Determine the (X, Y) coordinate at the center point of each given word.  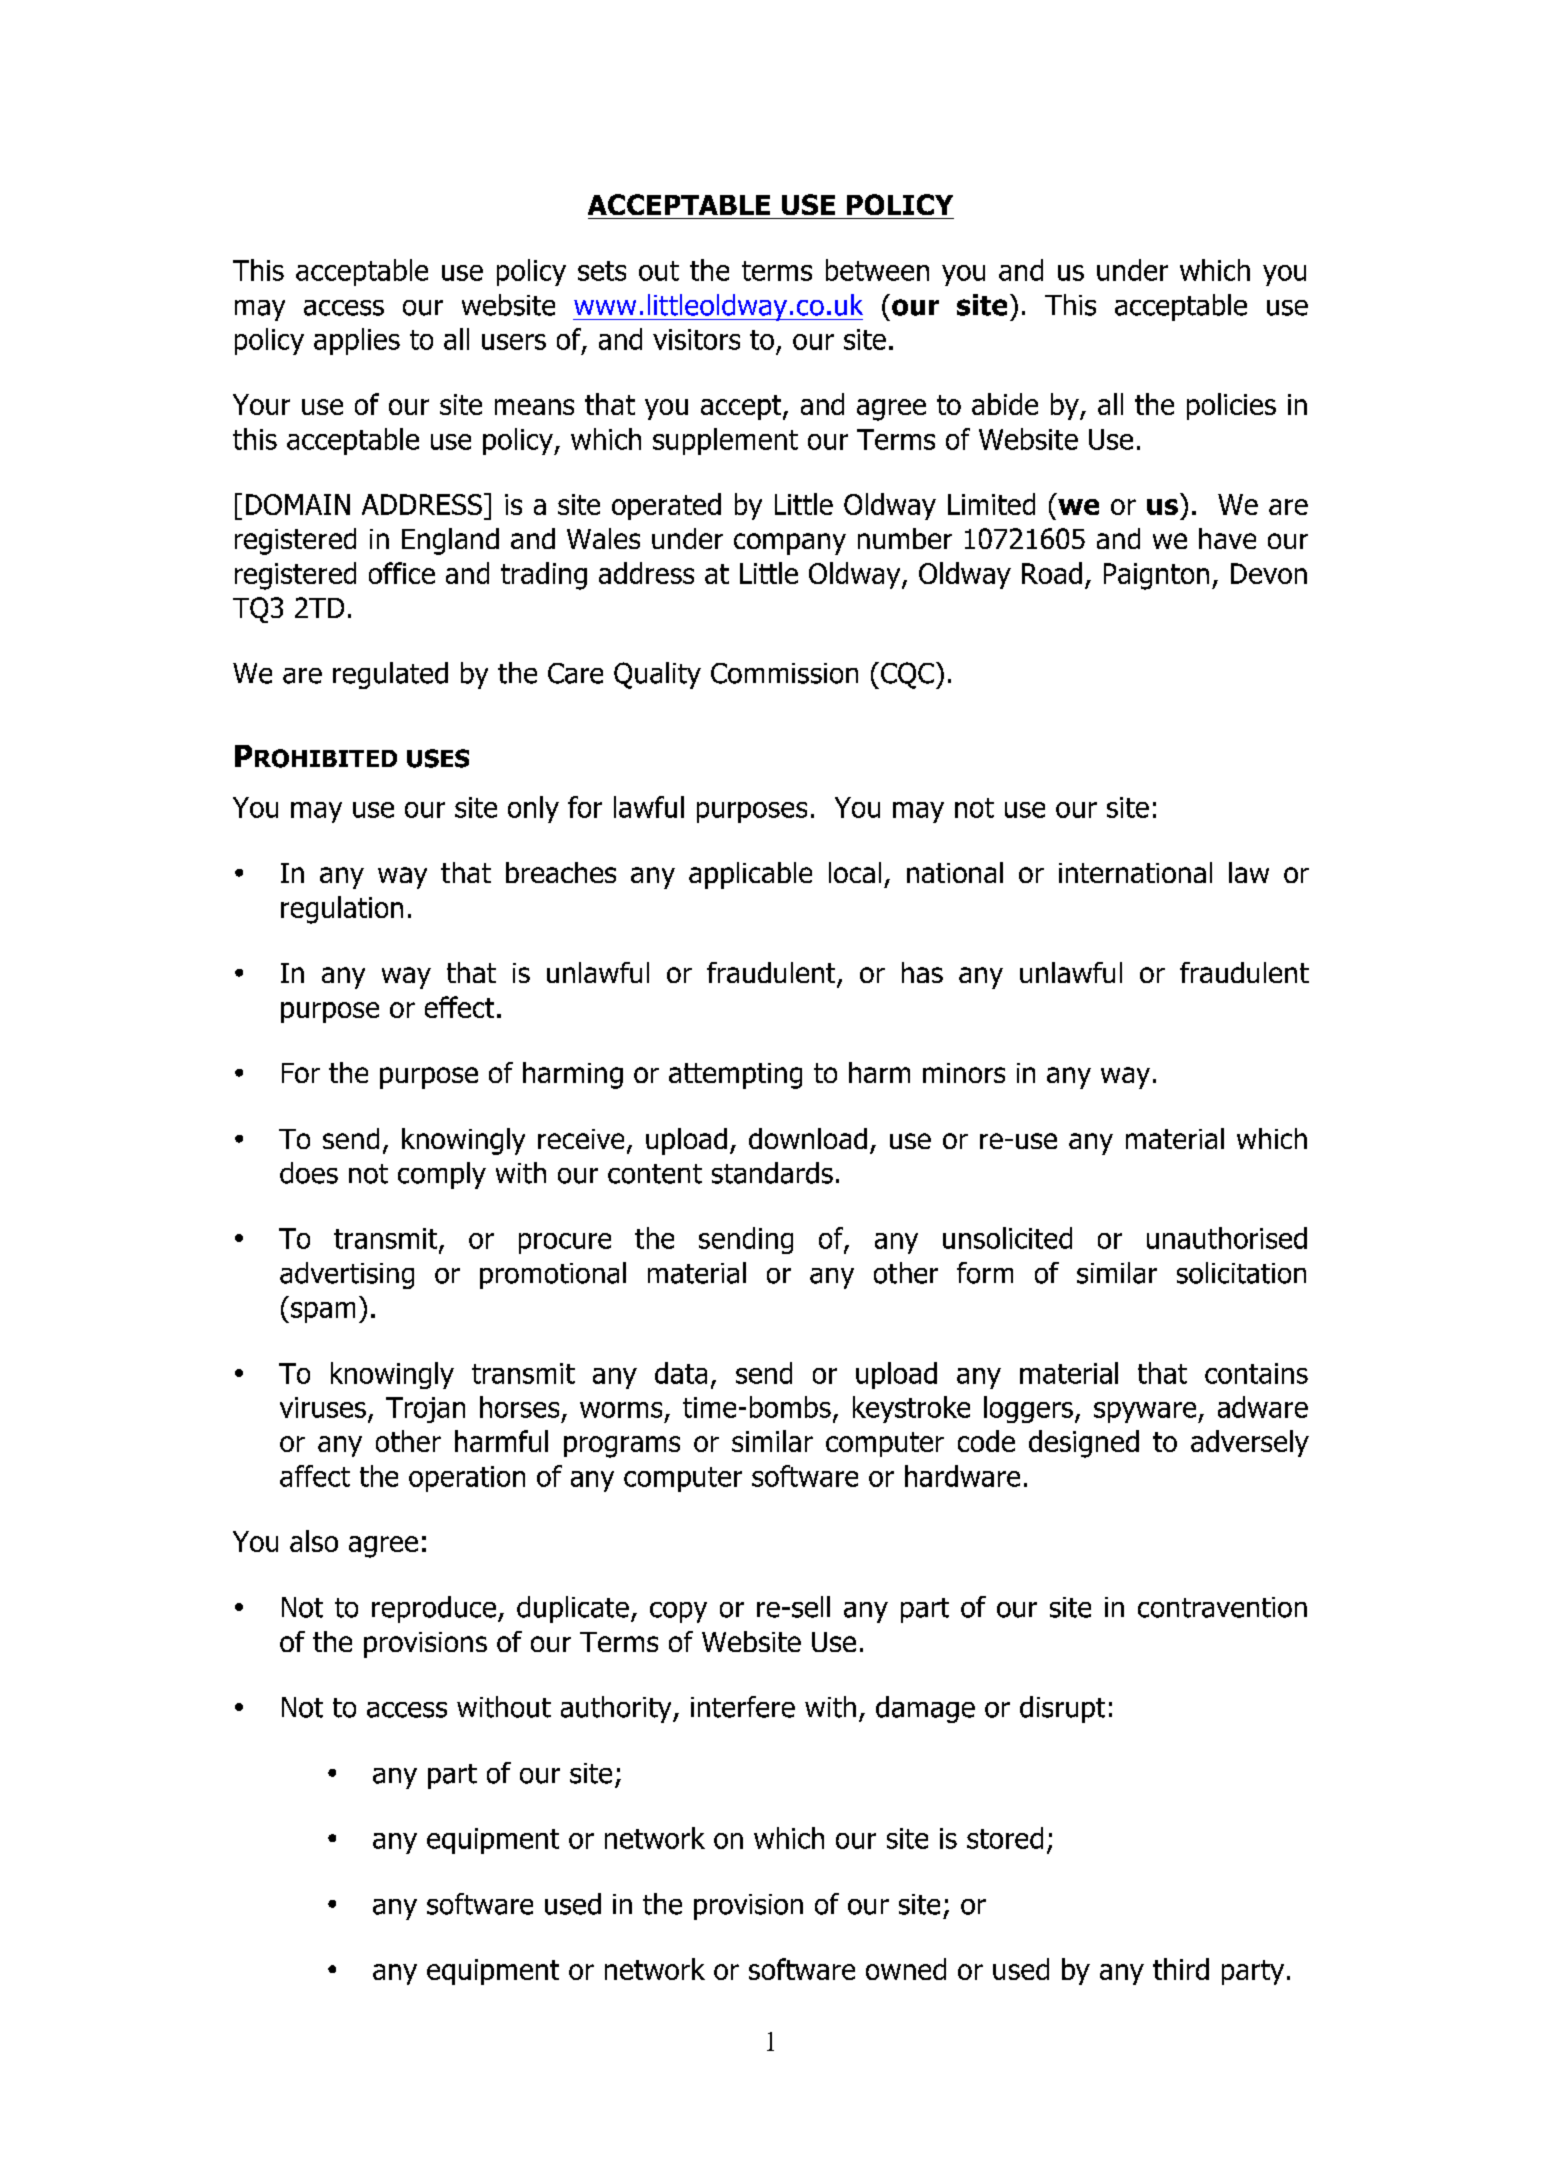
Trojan (425, 1410)
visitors (696, 339)
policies (1231, 406)
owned (906, 1969)
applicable (750, 875)
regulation (342, 910)
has (922, 972)
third (1181, 1969)
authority (617, 1709)
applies (357, 341)
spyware (1146, 1412)
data (681, 1373)
